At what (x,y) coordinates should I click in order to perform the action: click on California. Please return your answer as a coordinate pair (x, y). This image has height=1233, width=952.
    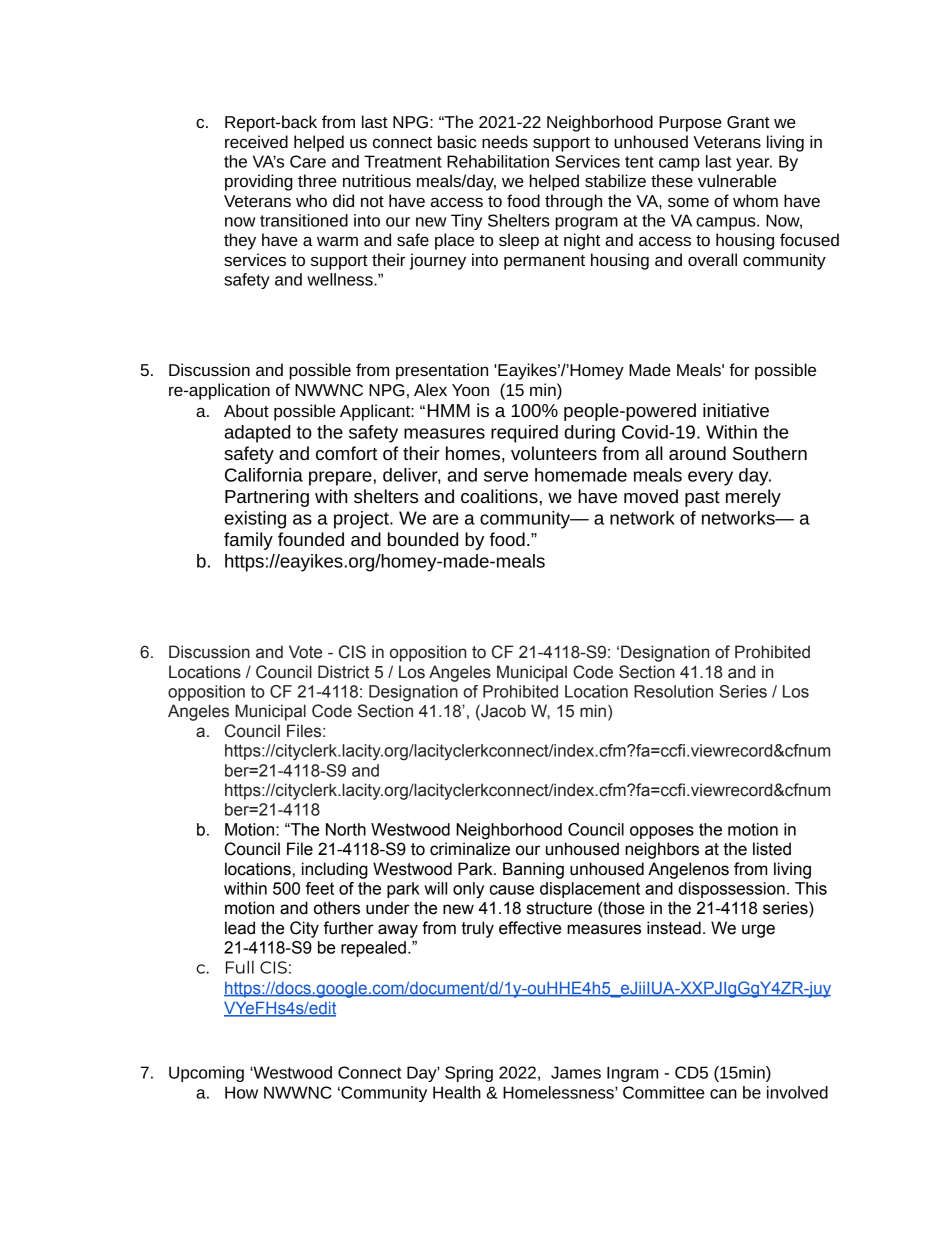
    Looking at the image, I should click on (264, 475).
